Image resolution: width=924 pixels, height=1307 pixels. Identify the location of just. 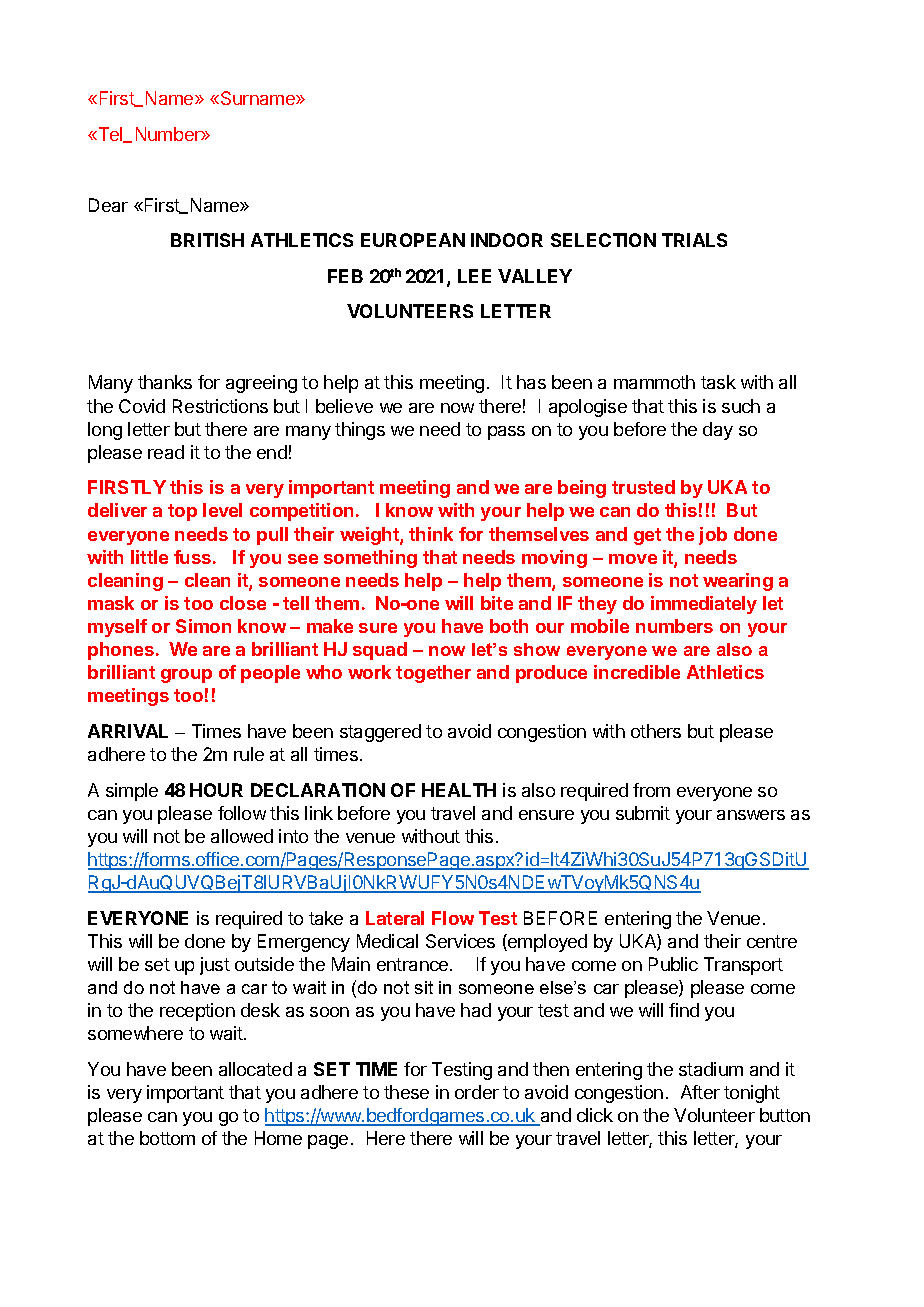
(215, 966).
